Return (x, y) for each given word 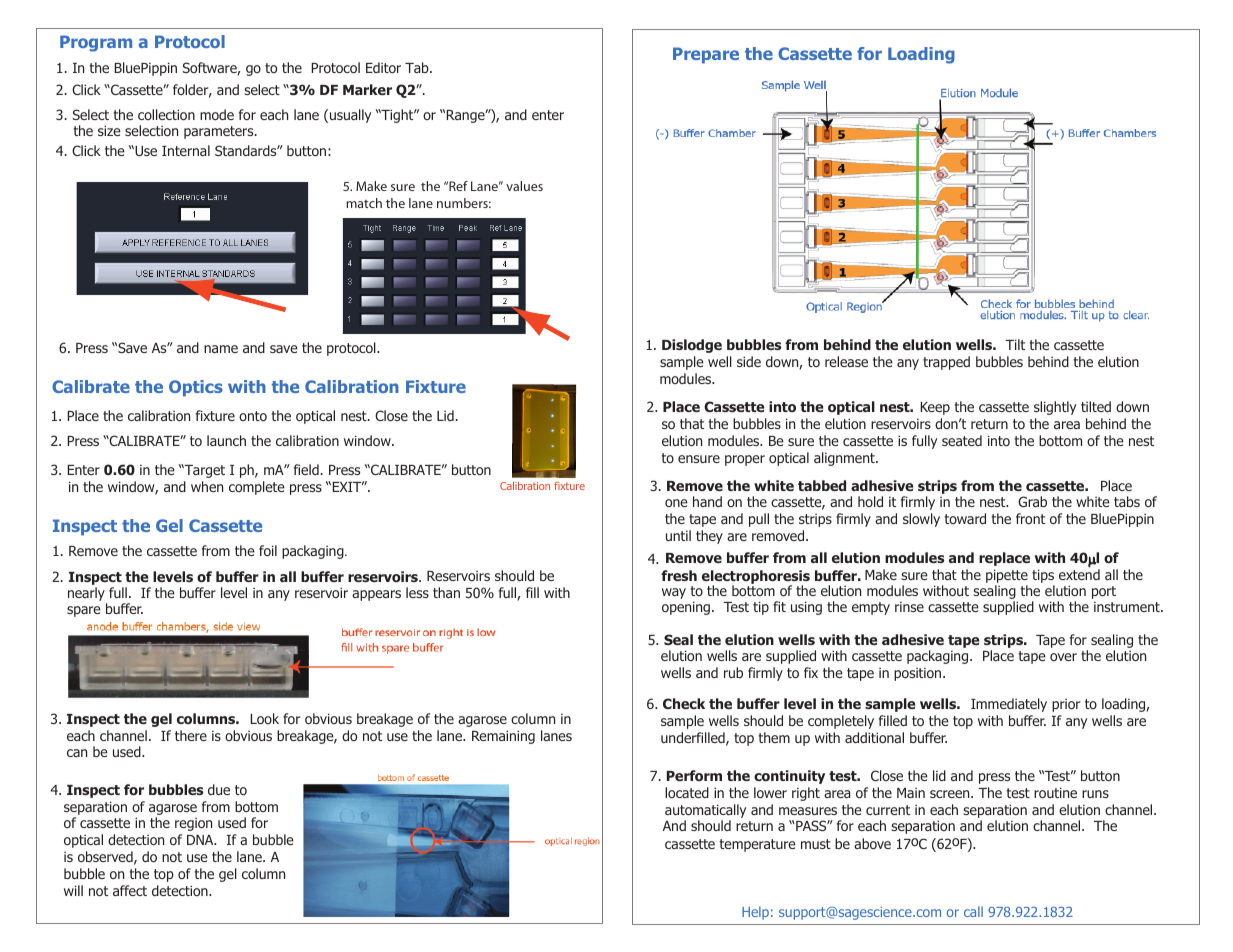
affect (130, 890)
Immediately (1009, 705)
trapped (946, 363)
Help (755, 913)
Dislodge (692, 346)
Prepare (706, 55)
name (221, 349)
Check (684, 703)
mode (217, 114)
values (524, 186)
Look (264, 718)
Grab (1032, 501)
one (676, 503)
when (207, 486)
